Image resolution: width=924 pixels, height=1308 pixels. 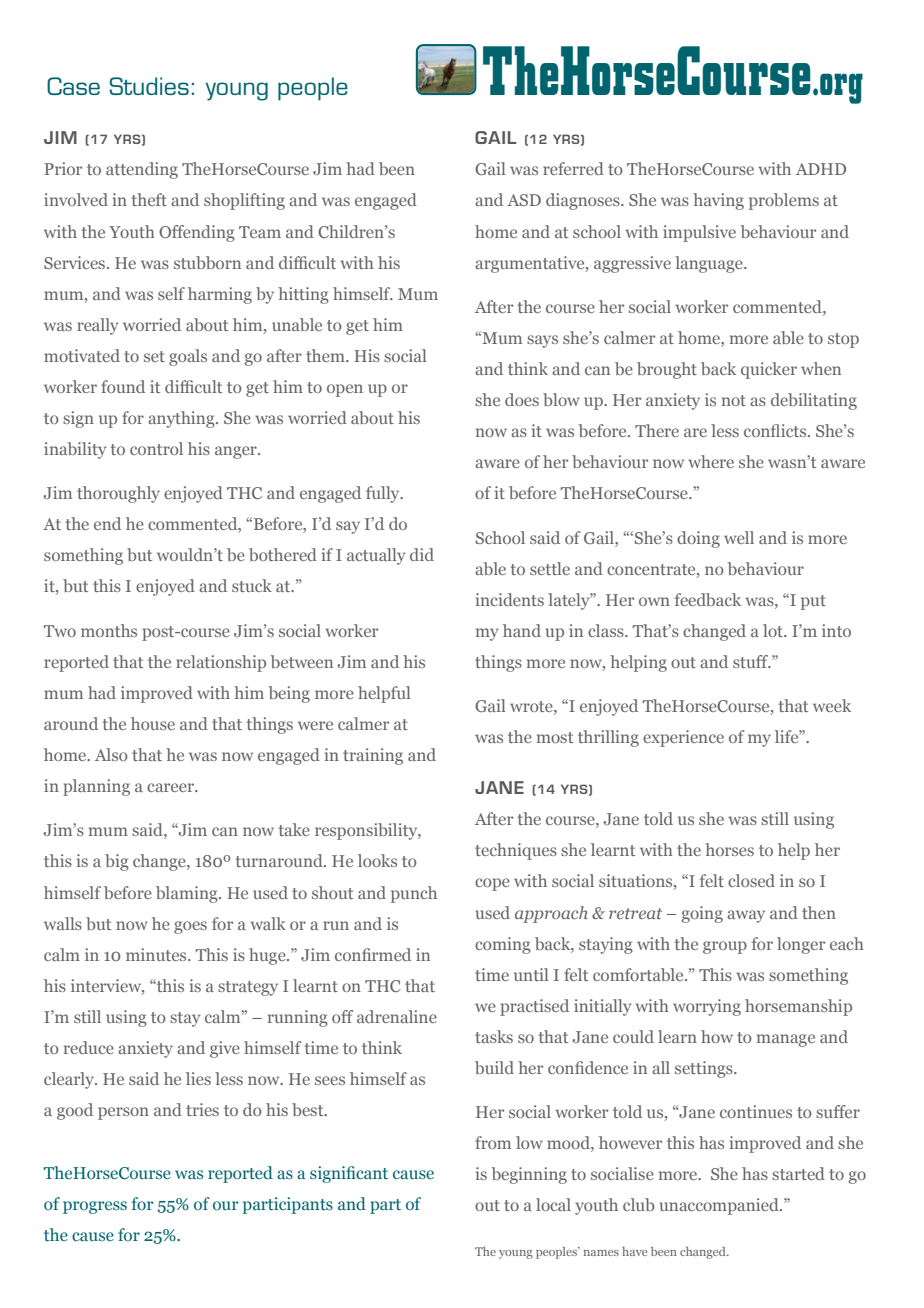 I want to click on horses, so click(x=729, y=849).
